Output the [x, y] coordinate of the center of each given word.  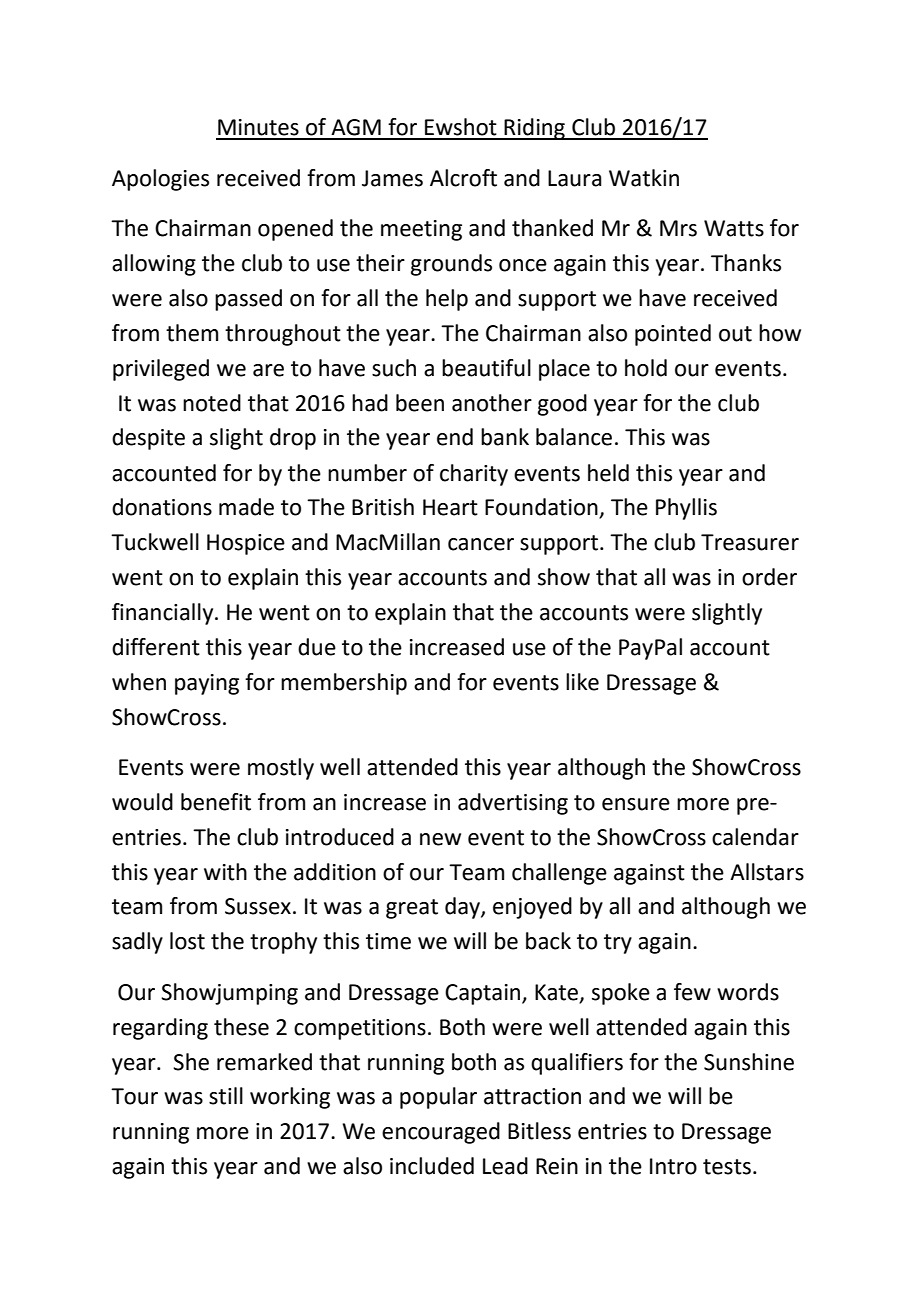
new [440, 839]
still [226, 1096]
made [246, 507]
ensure [636, 804]
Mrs [678, 228]
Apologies [160, 180]
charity [474, 475]
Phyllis [686, 509]
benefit [216, 802]
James [392, 178]
